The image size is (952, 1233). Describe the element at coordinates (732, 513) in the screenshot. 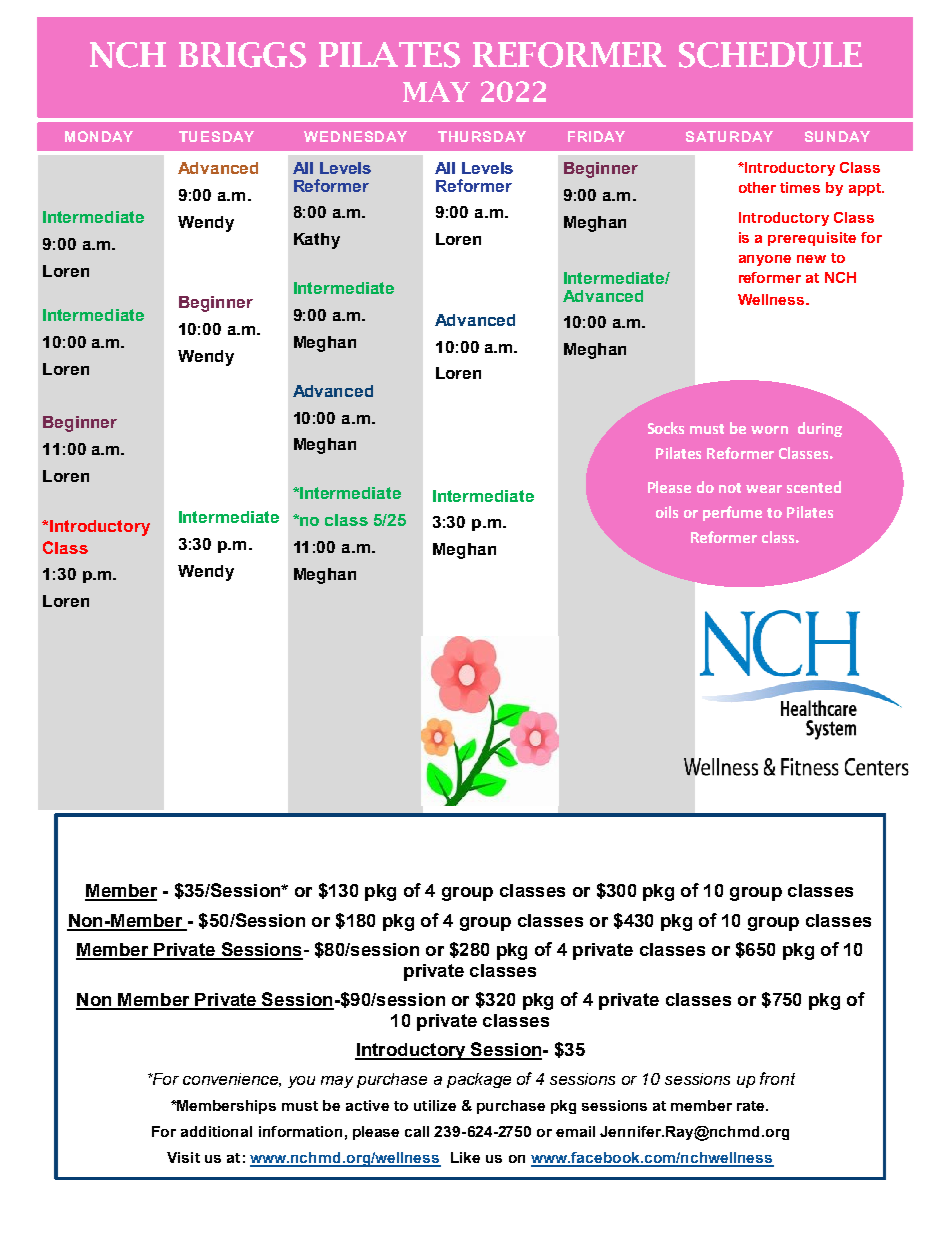

I see `perfume` at that location.
